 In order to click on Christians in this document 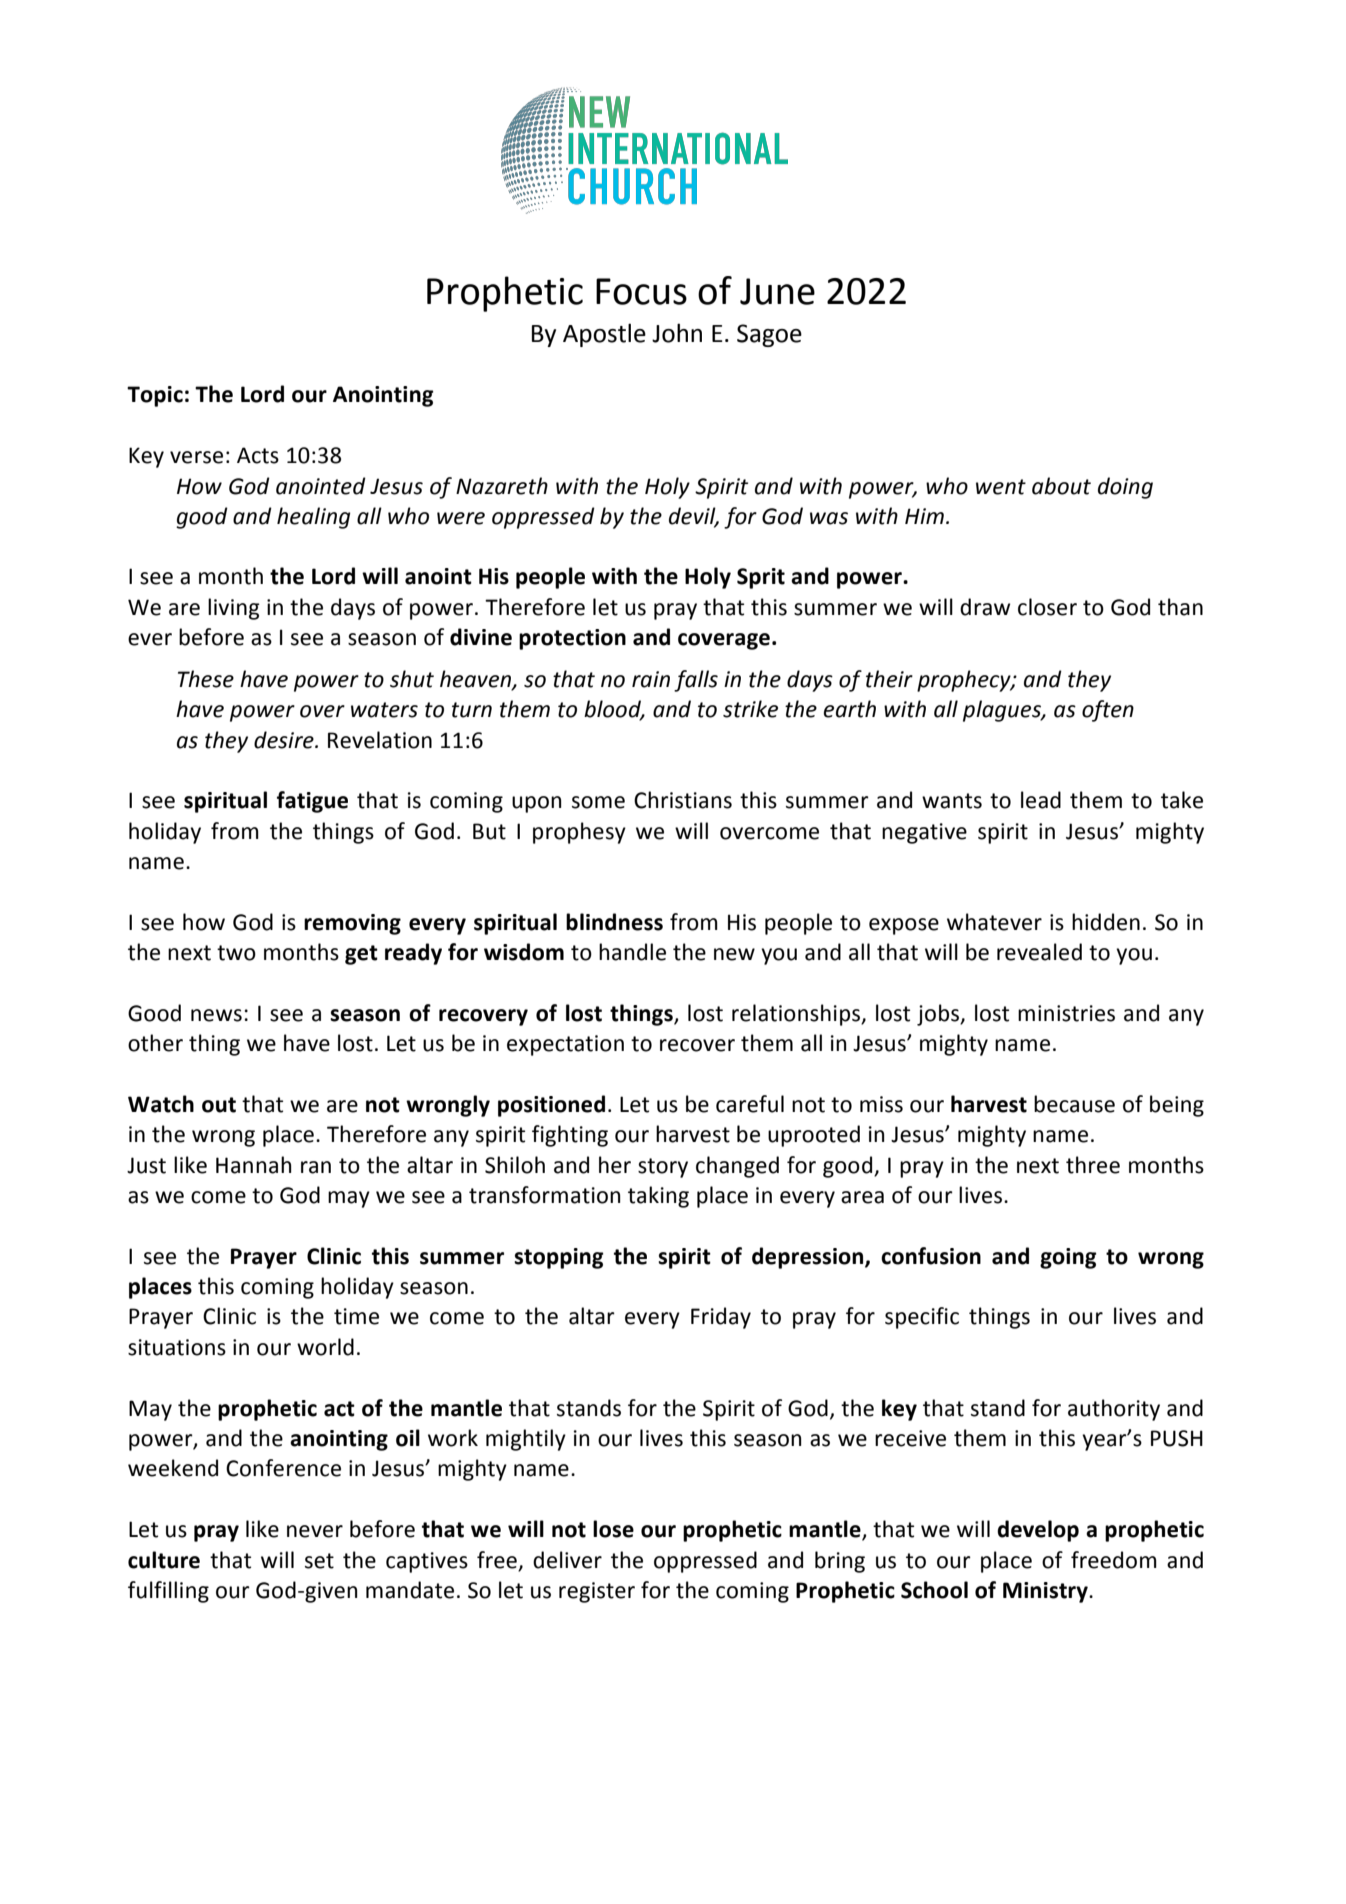, I will do `click(683, 800)`.
